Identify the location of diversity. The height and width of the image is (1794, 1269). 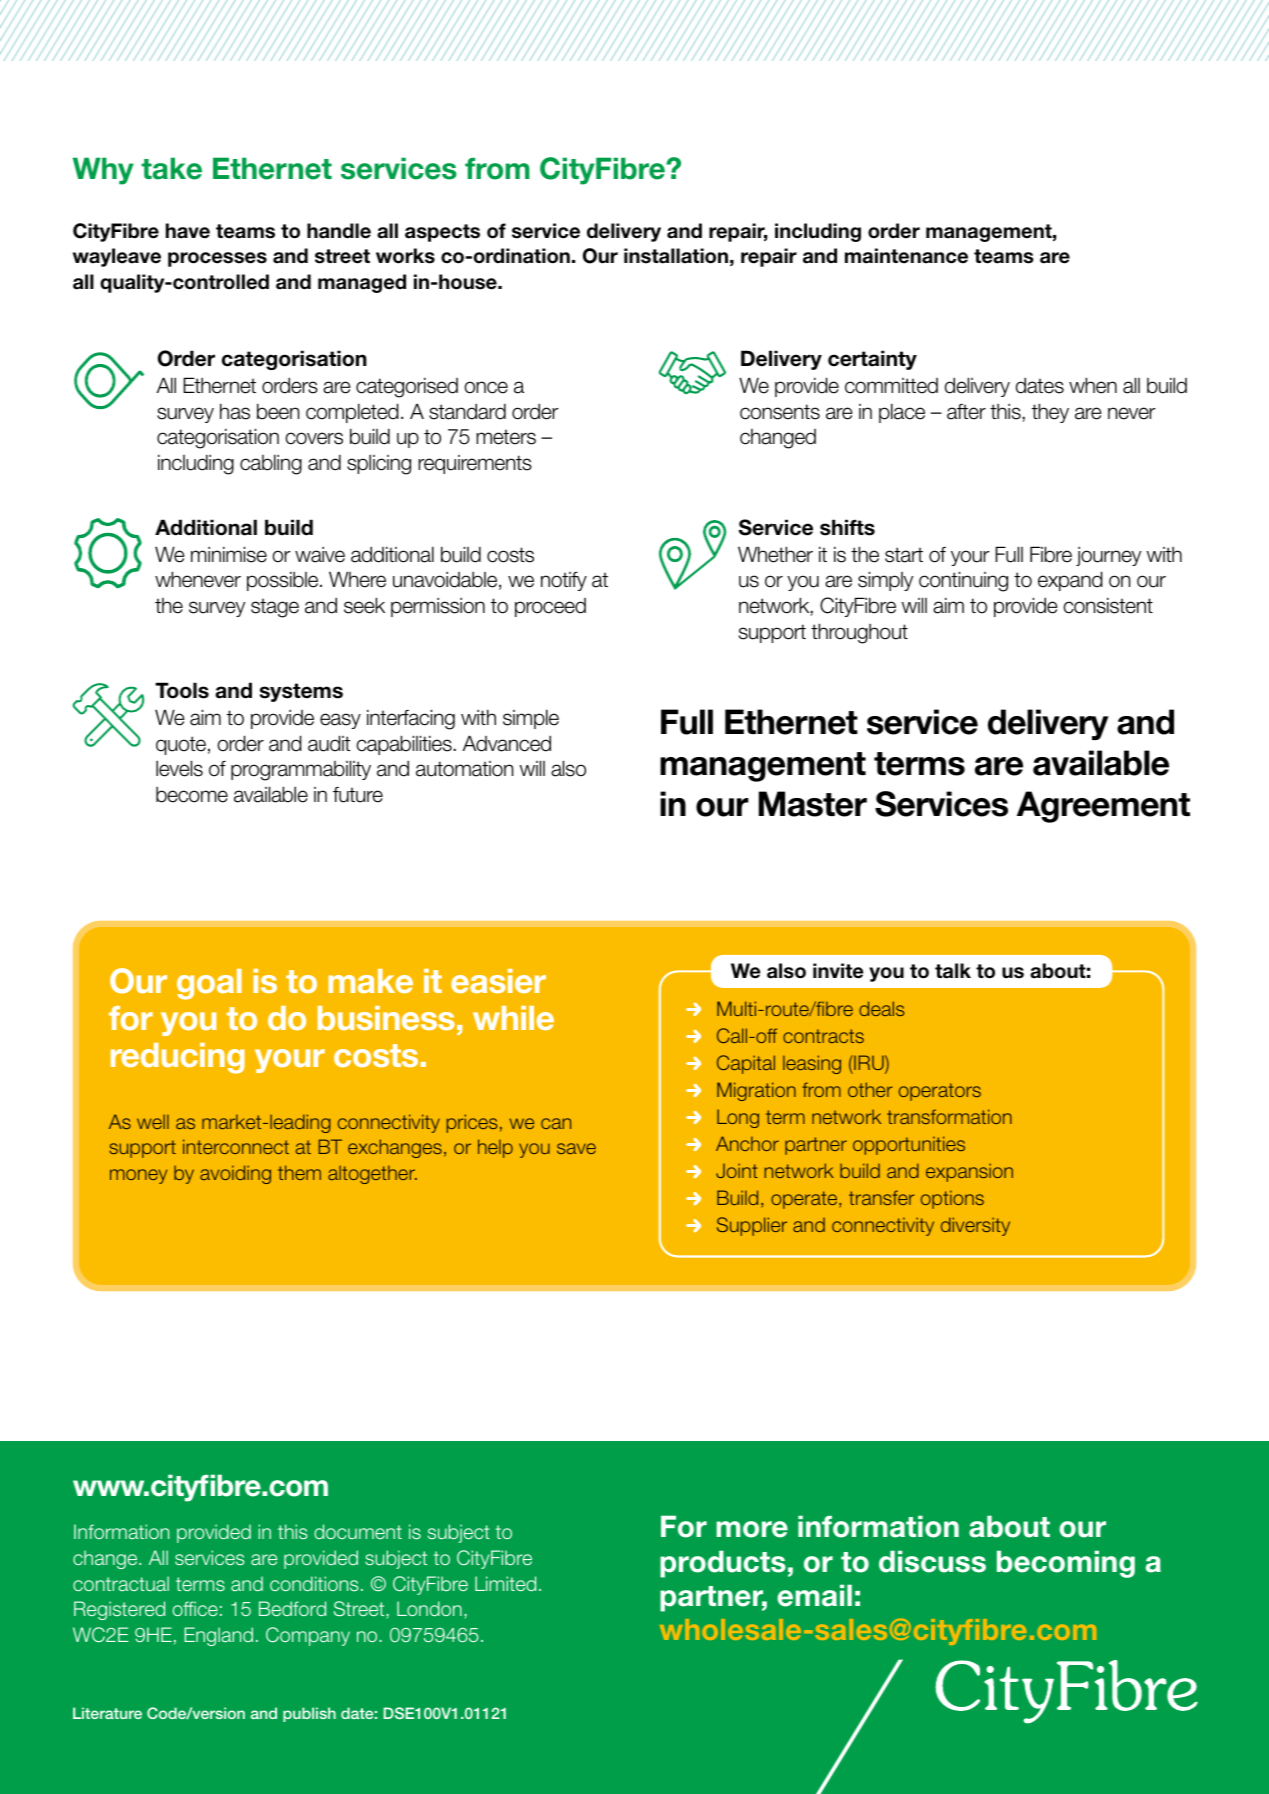
(975, 1226).
